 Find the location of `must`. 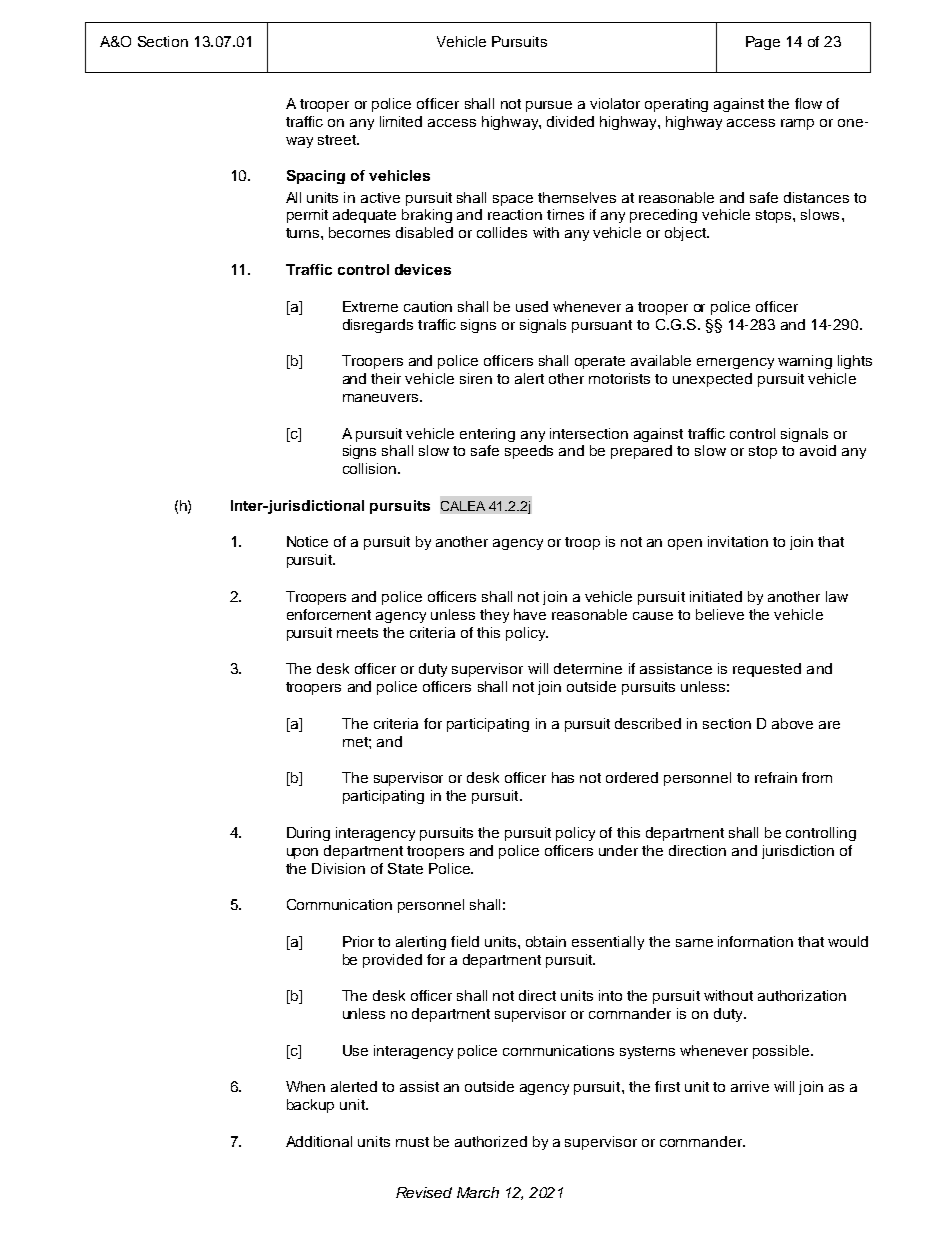

must is located at coordinates (412, 1142).
